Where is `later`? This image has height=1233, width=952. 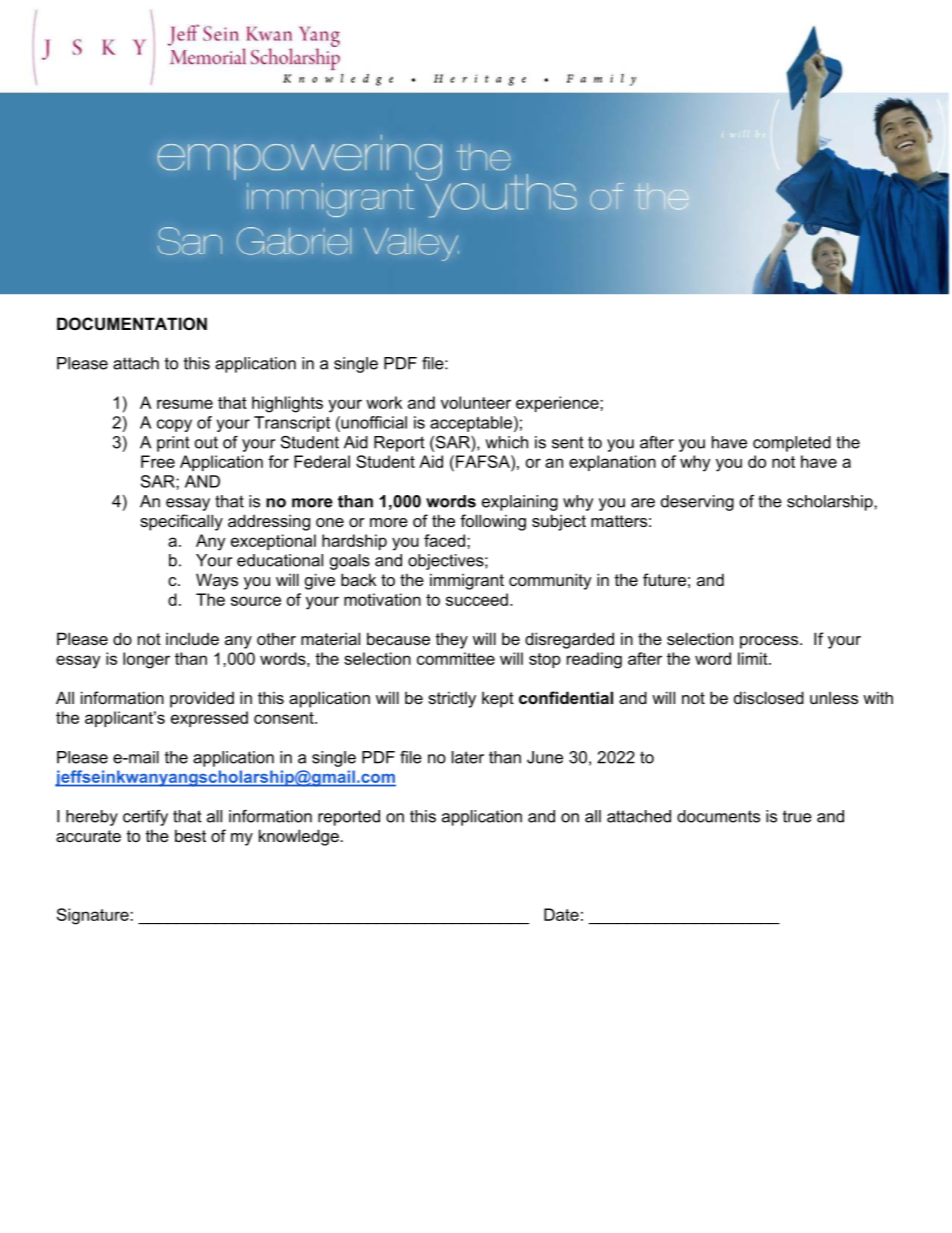
later is located at coordinates (468, 757).
